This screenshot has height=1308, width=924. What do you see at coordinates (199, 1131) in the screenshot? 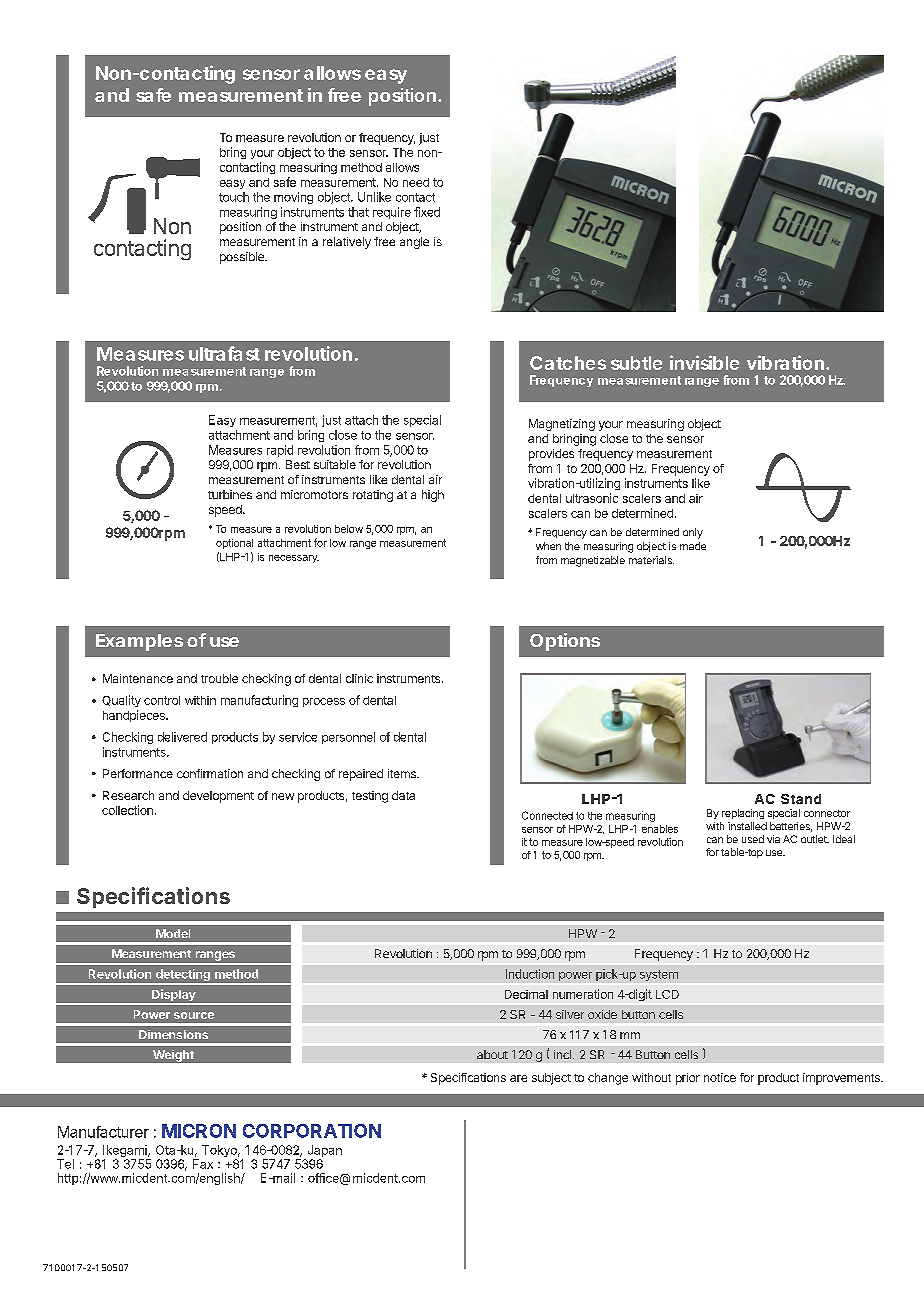
I see `MICRON` at bounding box center [199, 1131].
